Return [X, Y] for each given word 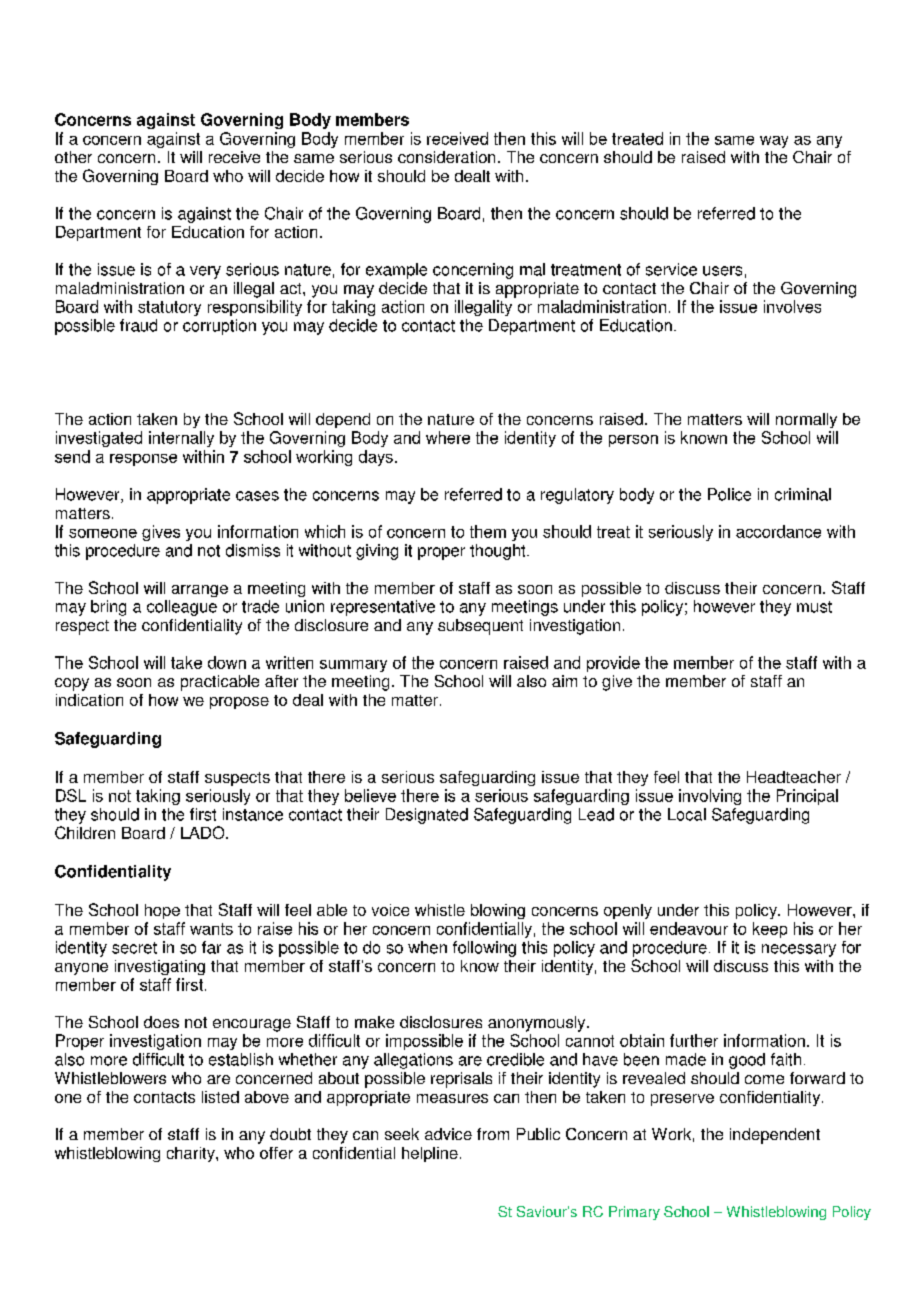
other [73, 157]
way [774, 142]
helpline [430, 1154]
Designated [427, 816]
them [488, 531]
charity [192, 1154]
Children [85, 832]
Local [687, 814]
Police [729, 494]
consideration [446, 157]
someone [103, 533]
